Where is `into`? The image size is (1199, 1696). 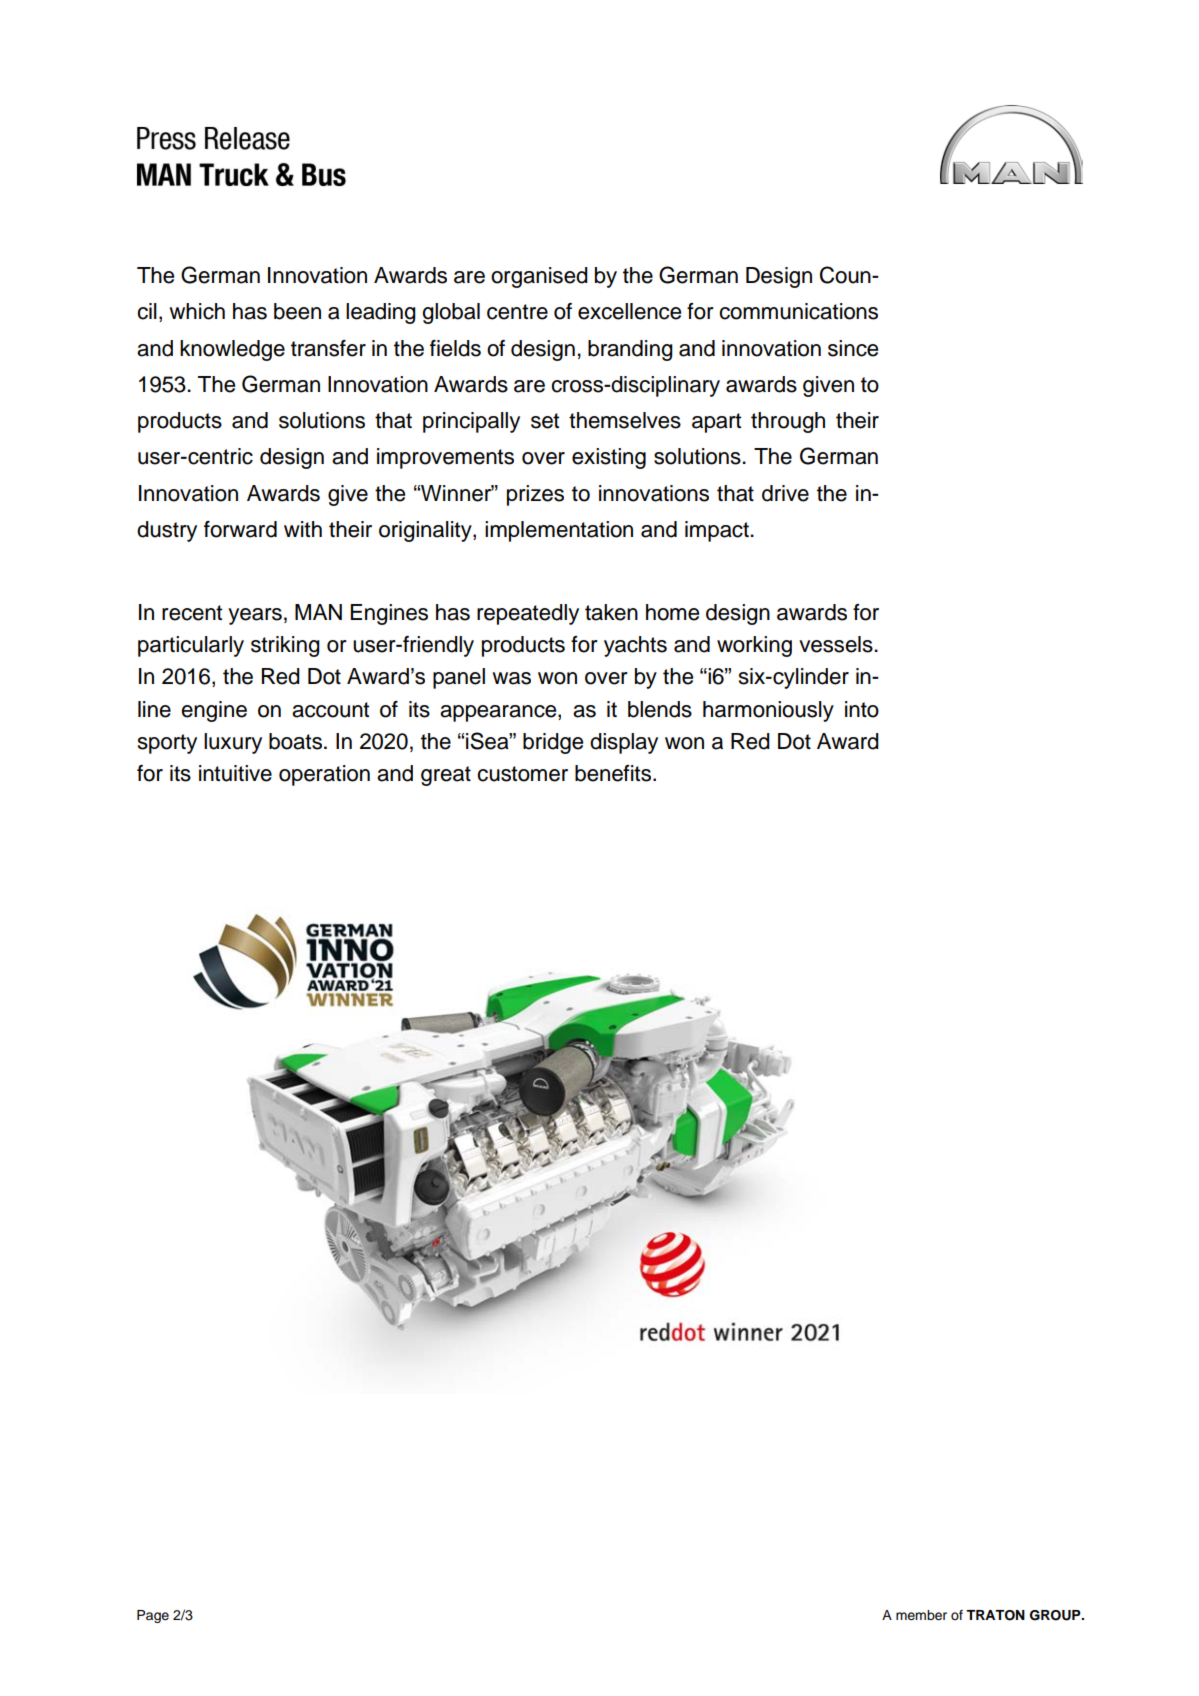
into is located at coordinates (862, 709).
